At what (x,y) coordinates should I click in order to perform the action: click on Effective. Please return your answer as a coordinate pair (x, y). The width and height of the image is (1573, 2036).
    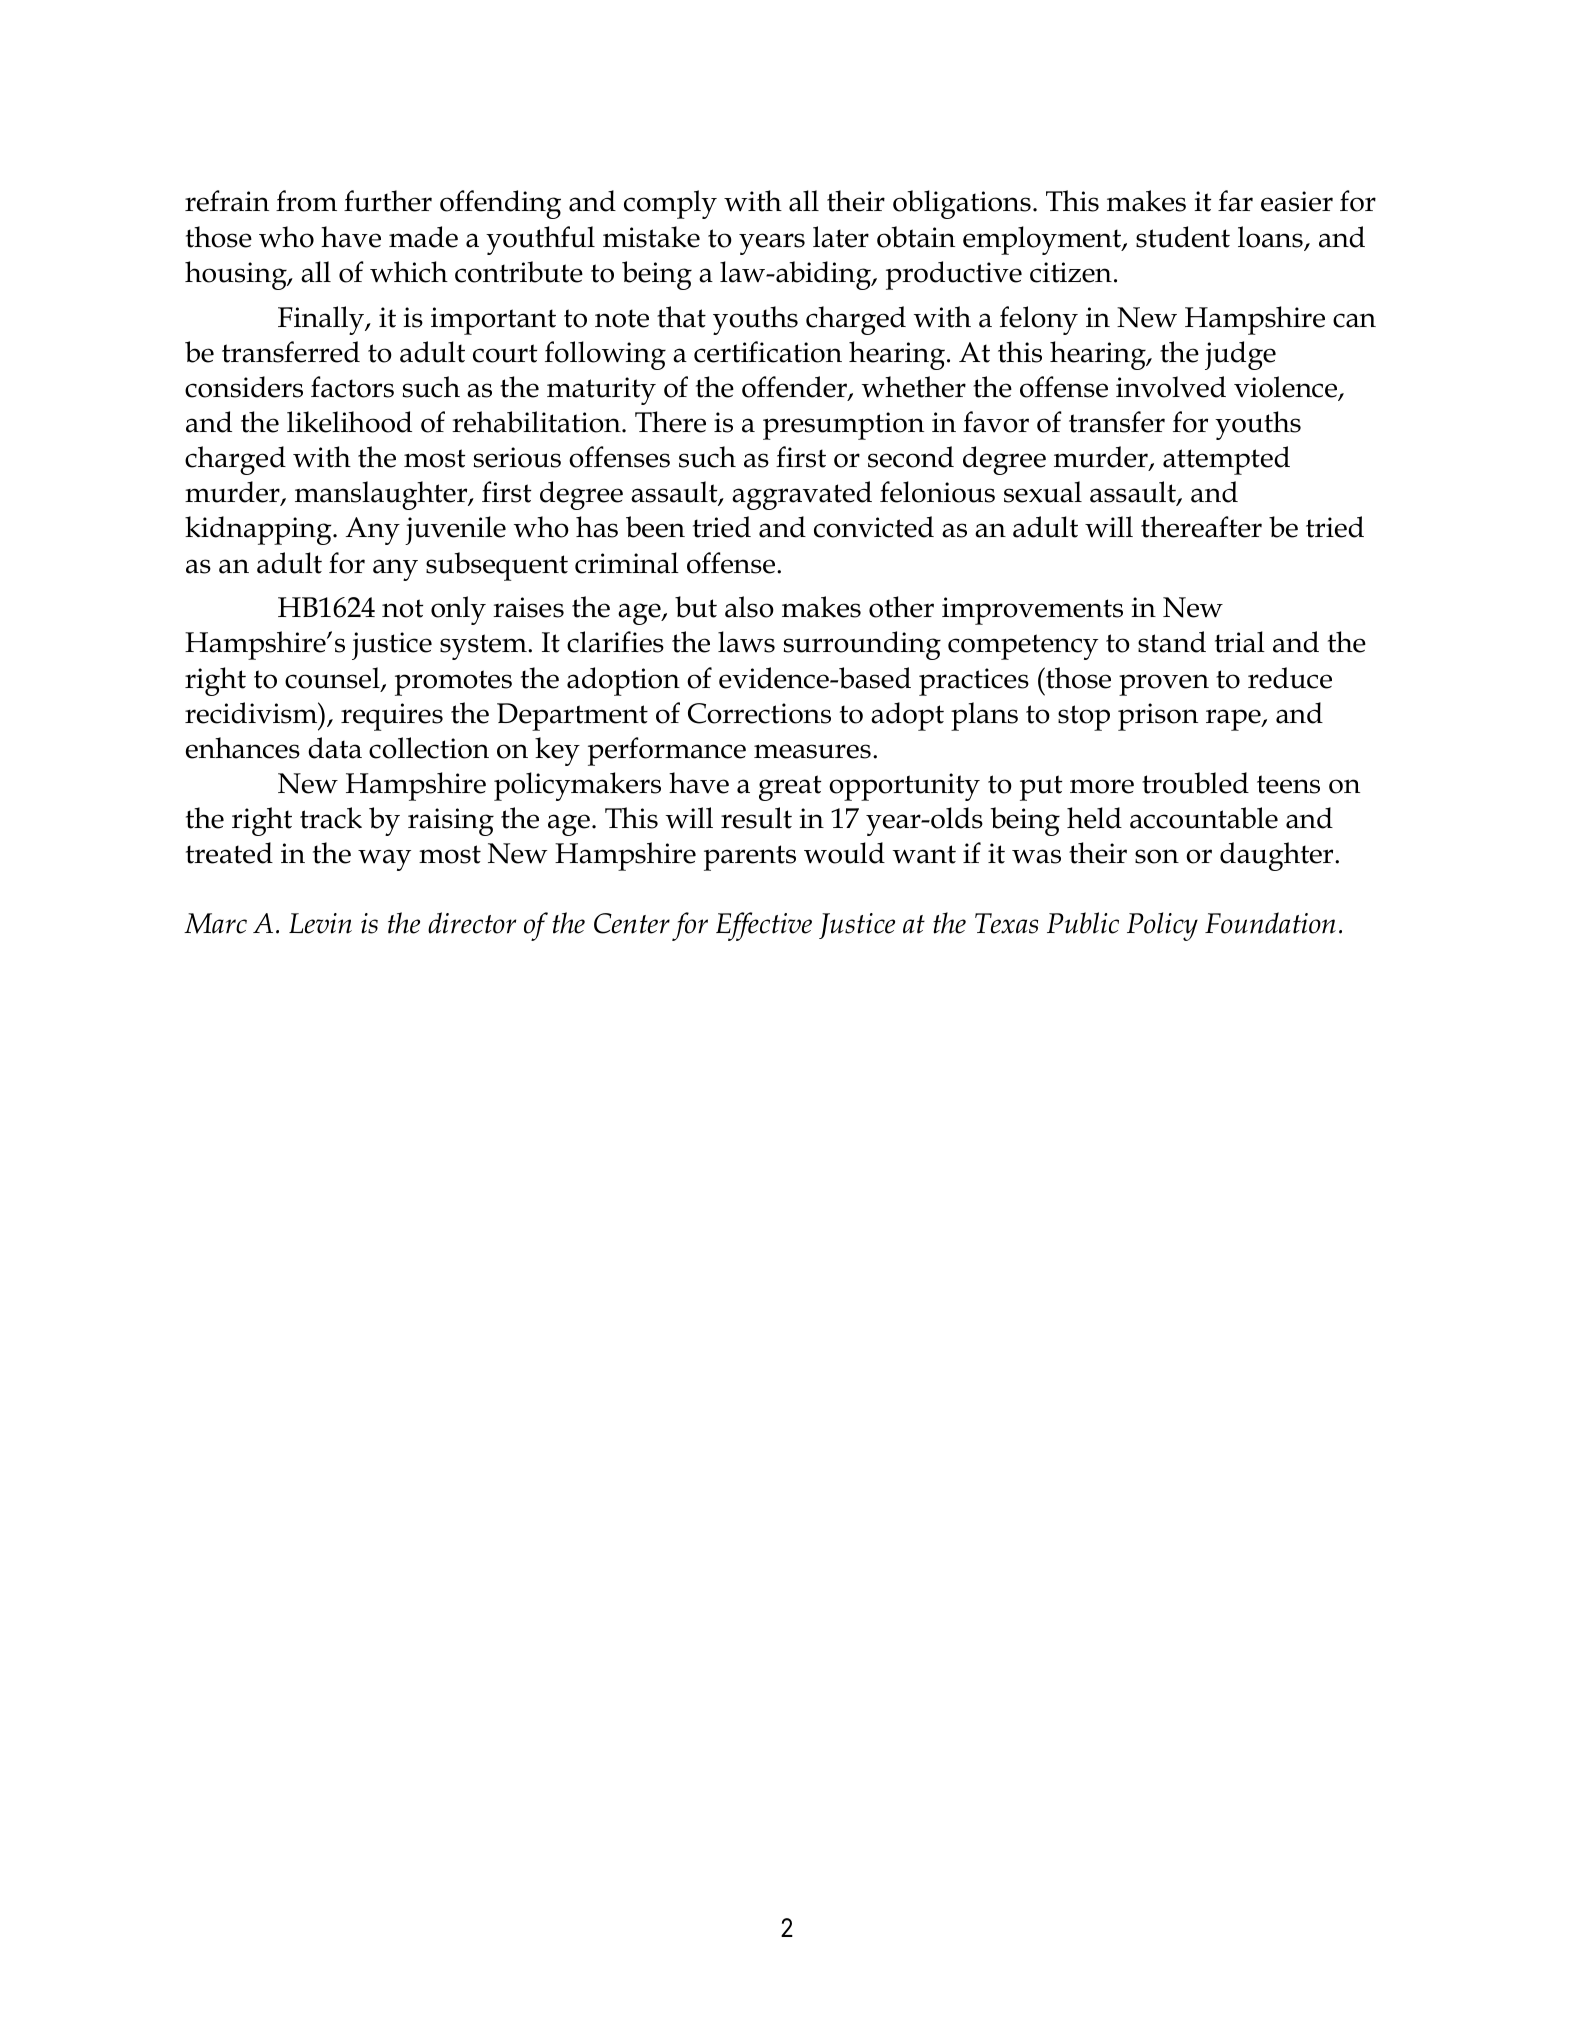
    Looking at the image, I should click on (764, 926).
